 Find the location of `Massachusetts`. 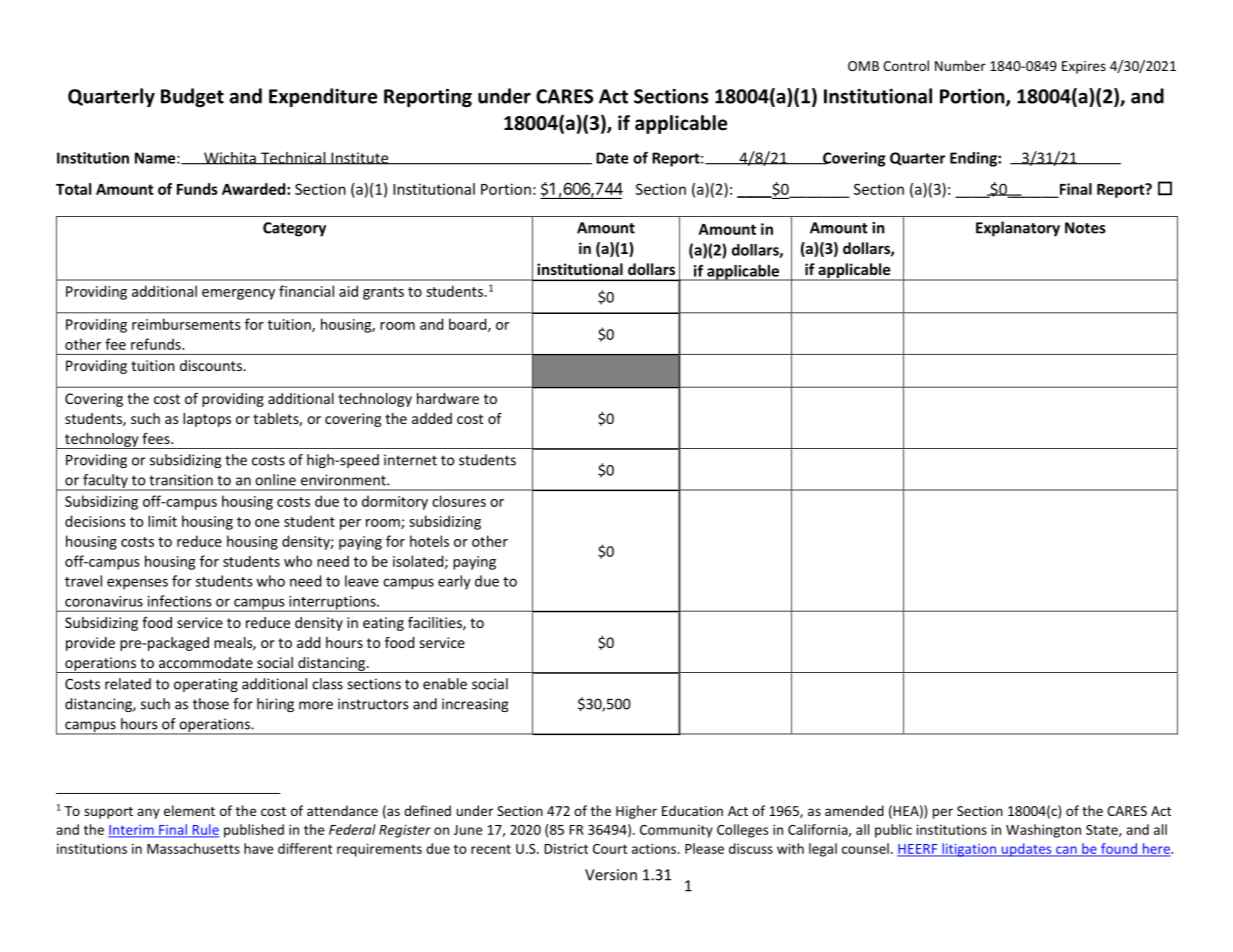

Massachusetts is located at coordinates (193, 848).
